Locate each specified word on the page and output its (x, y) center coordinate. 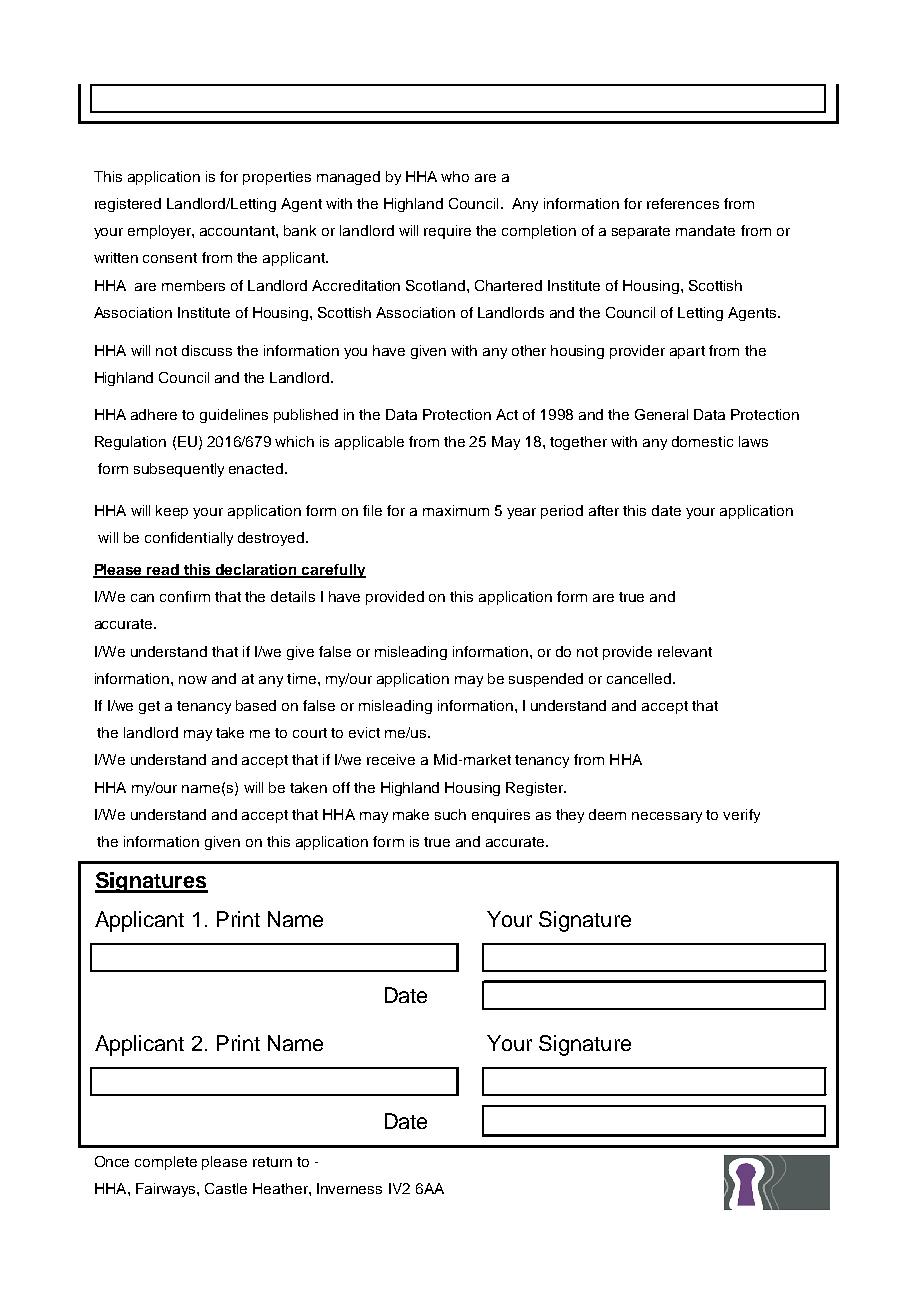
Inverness (349, 1188)
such (450, 814)
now (193, 680)
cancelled (640, 678)
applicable (369, 443)
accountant (238, 231)
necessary (667, 817)
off (341, 787)
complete (166, 1163)
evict (364, 732)
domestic (702, 441)
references (683, 203)
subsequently (179, 470)
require (447, 232)
